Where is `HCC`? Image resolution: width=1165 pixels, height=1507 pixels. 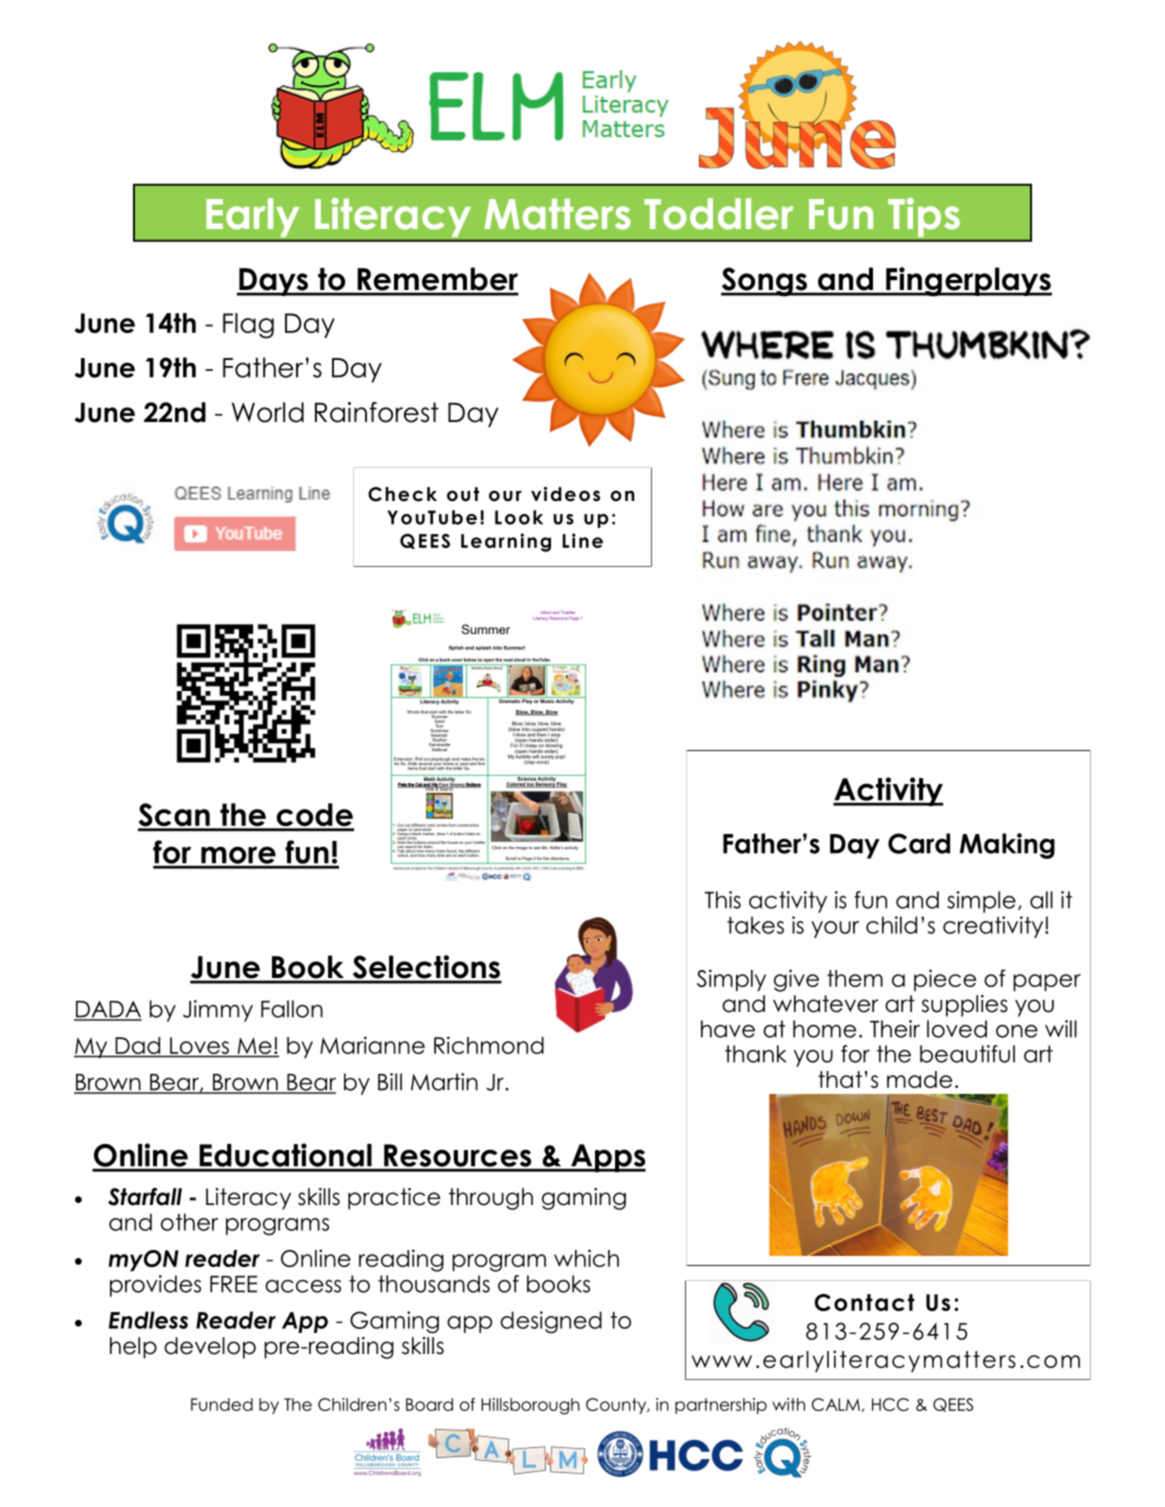
HCC is located at coordinates (890, 1404).
